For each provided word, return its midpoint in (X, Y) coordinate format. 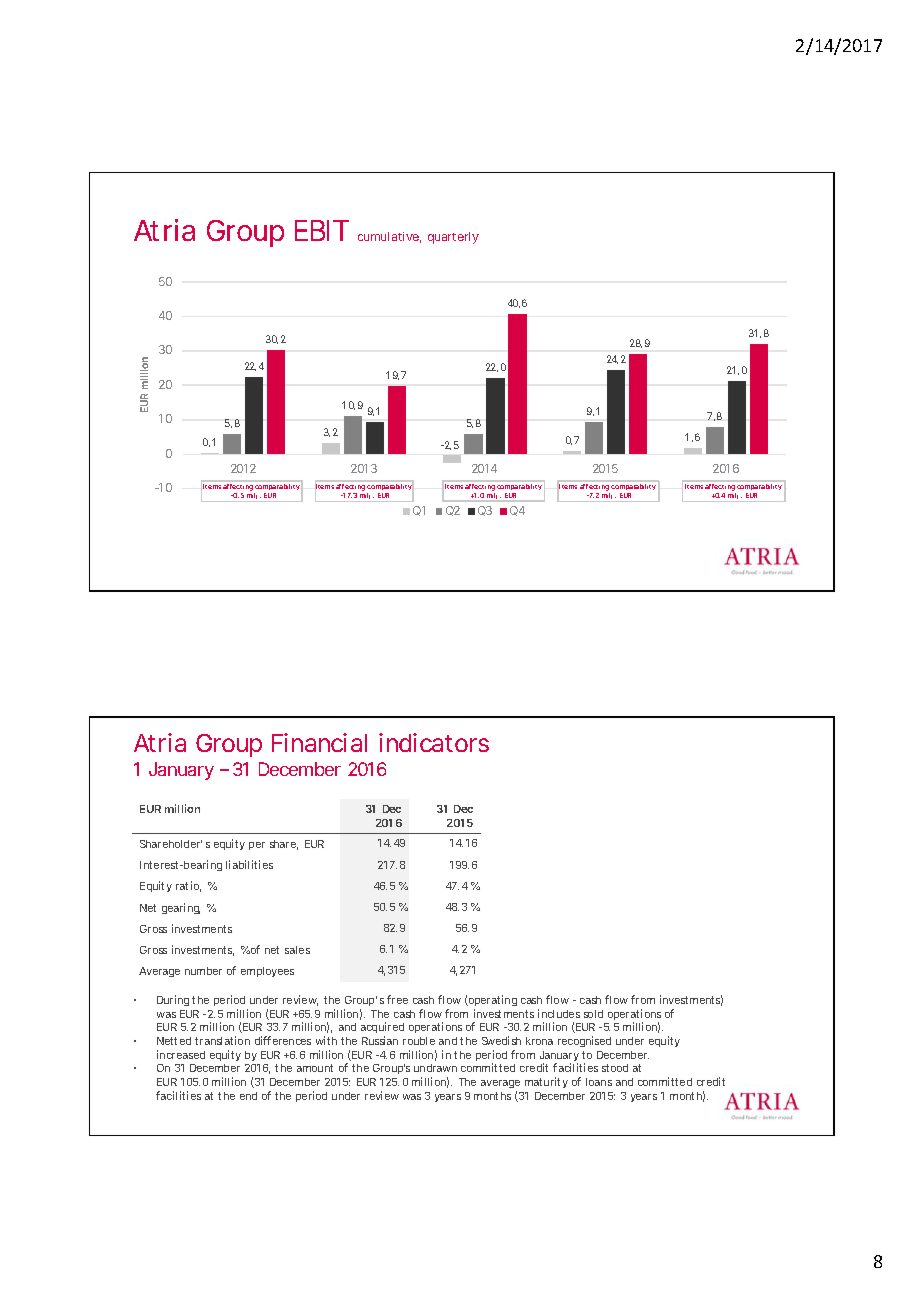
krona (539, 1041)
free (397, 999)
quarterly (453, 238)
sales (297, 950)
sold (593, 1014)
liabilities (249, 864)
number (203, 971)
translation (222, 1040)
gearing (181, 908)
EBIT (322, 230)
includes (559, 1013)
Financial (319, 742)
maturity (546, 1082)
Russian (380, 1040)
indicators (434, 742)
